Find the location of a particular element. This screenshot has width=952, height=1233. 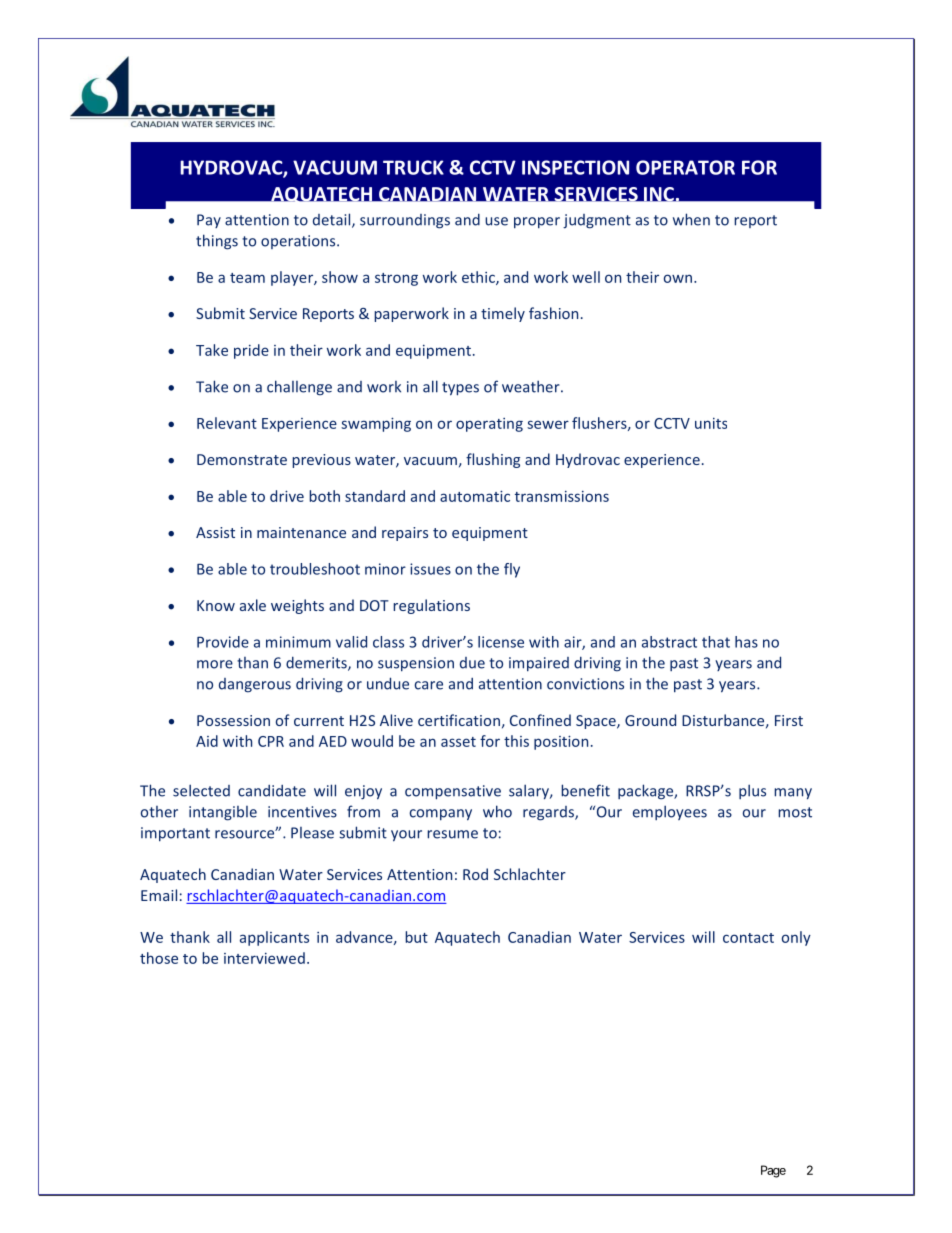

resume is located at coordinates (452, 834).
